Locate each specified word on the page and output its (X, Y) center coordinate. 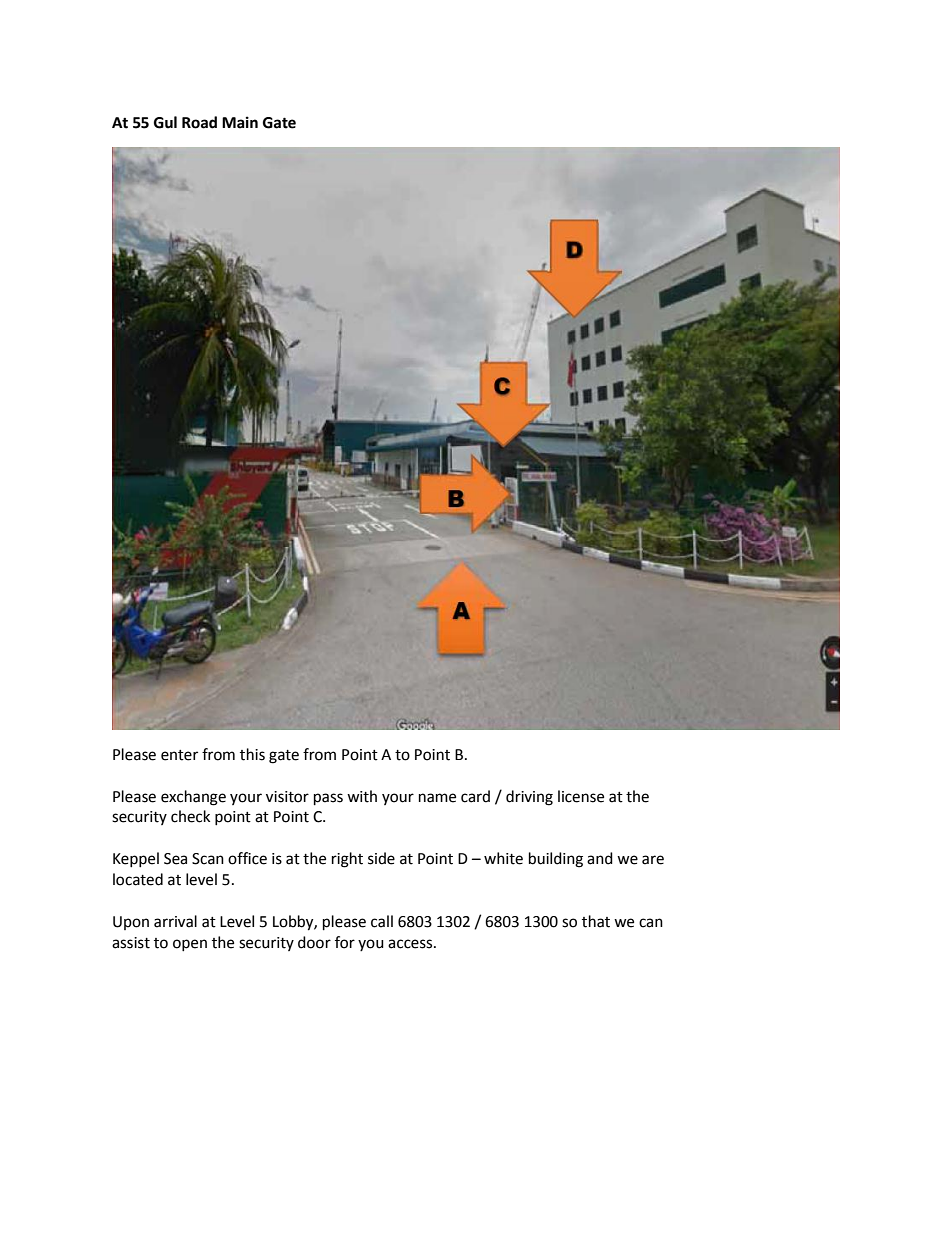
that (596, 921)
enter (179, 755)
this (252, 754)
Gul (165, 122)
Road (199, 122)
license (581, 796)
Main (240, 122)
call (382, 921)
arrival (175, 921)
